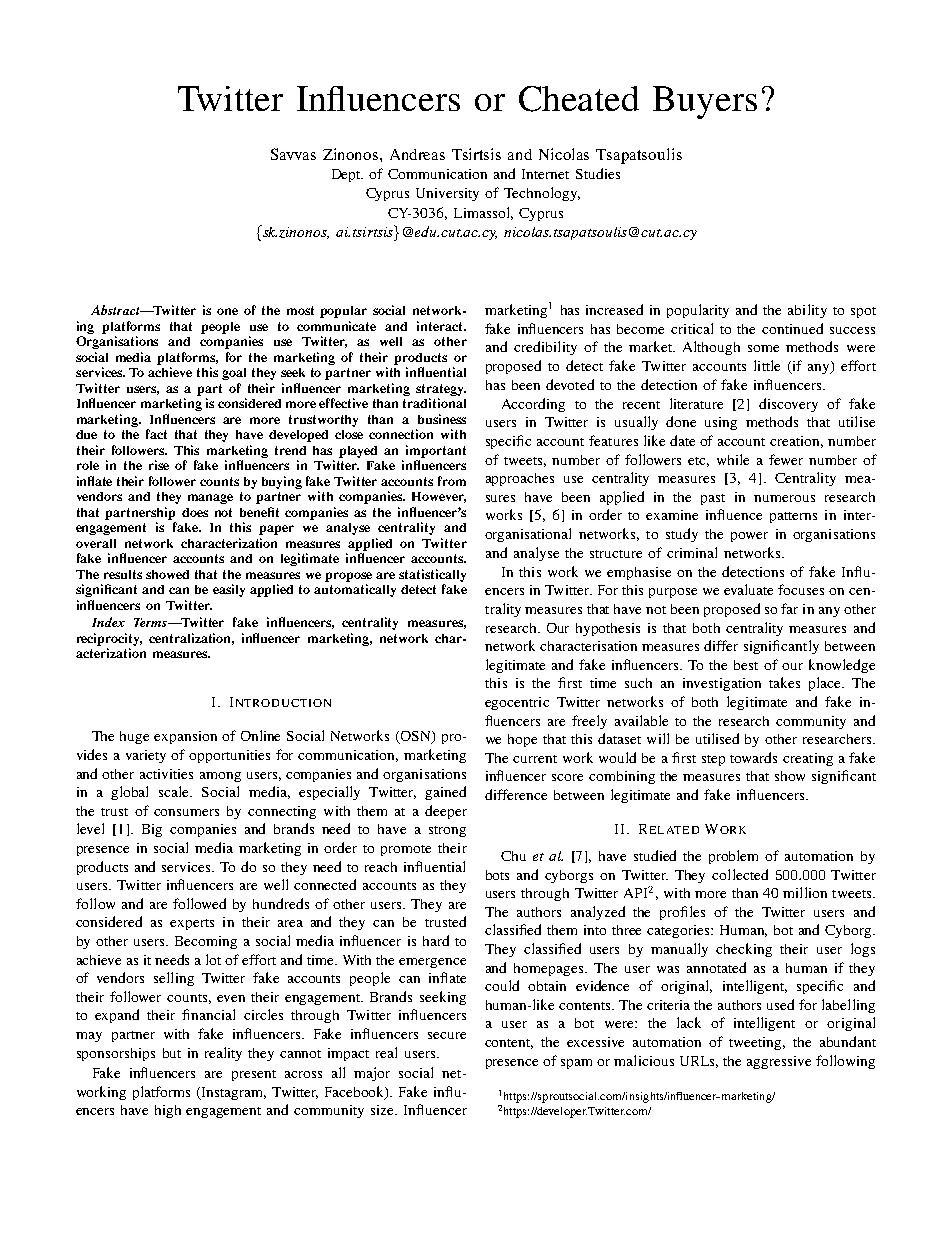 This screenshot has height=1233, width=952. I want to click on statistically, so click(432, 575).
